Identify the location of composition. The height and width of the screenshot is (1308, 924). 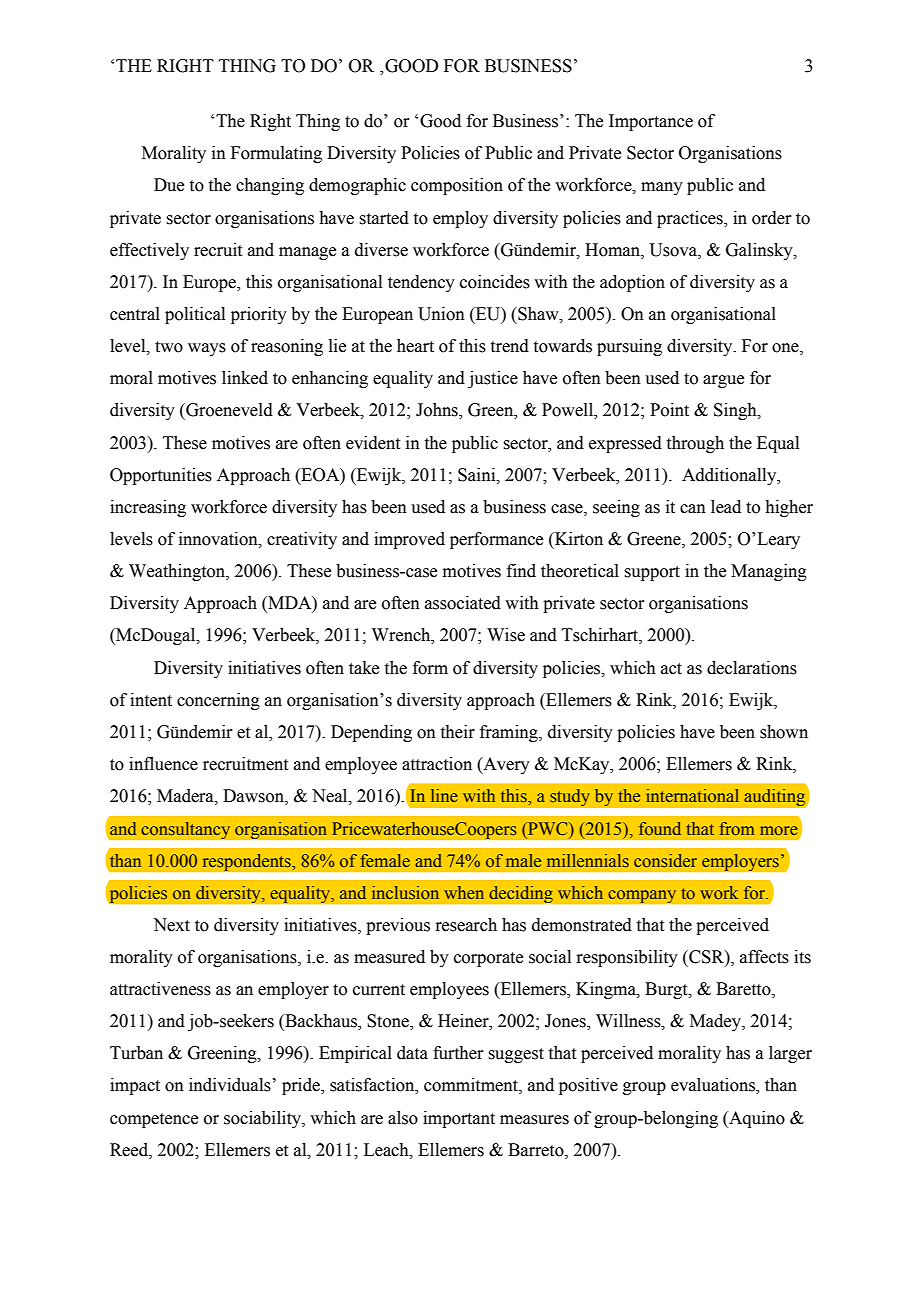
(457, 186).
